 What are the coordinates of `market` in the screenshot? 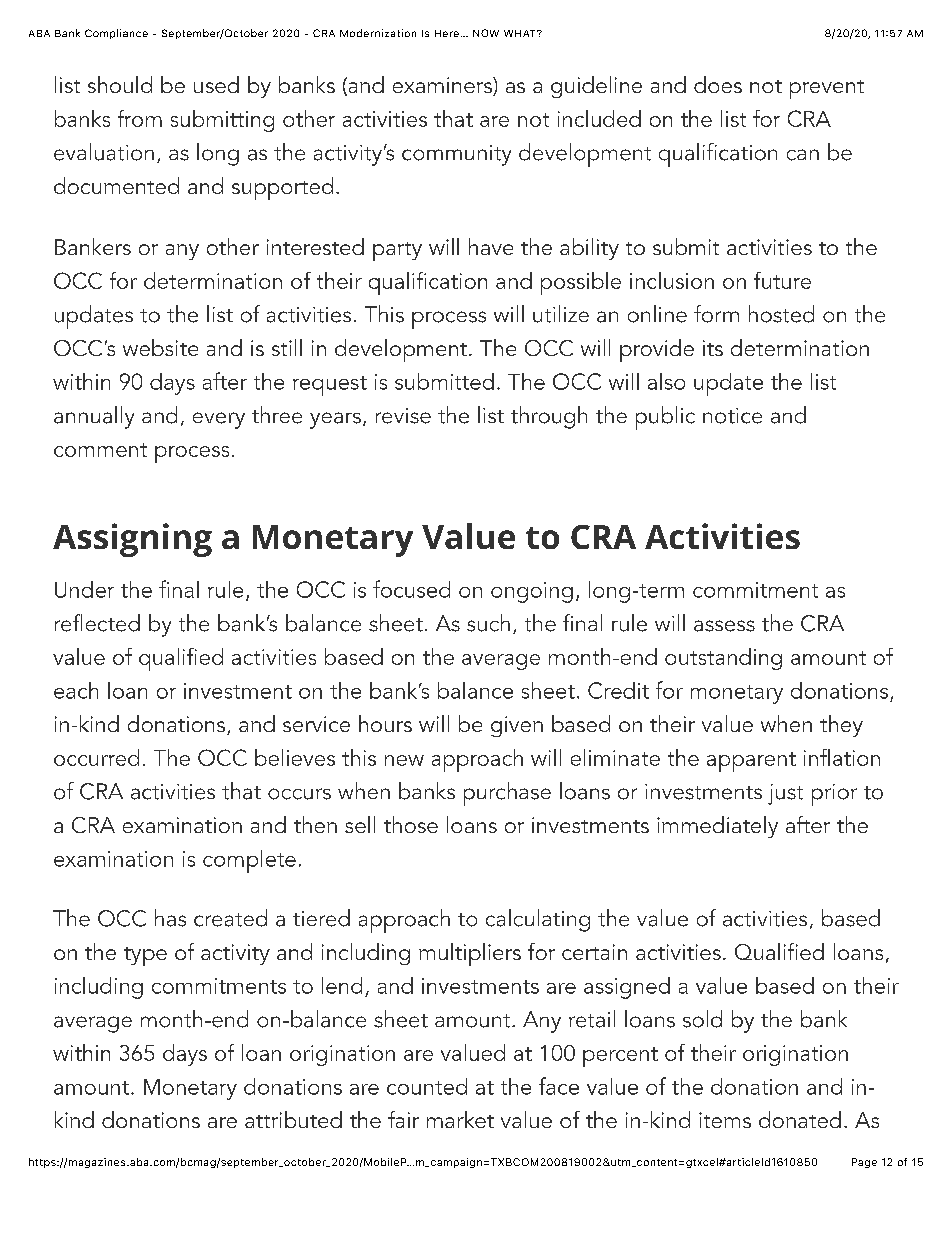 It's located at (460, 1119).
